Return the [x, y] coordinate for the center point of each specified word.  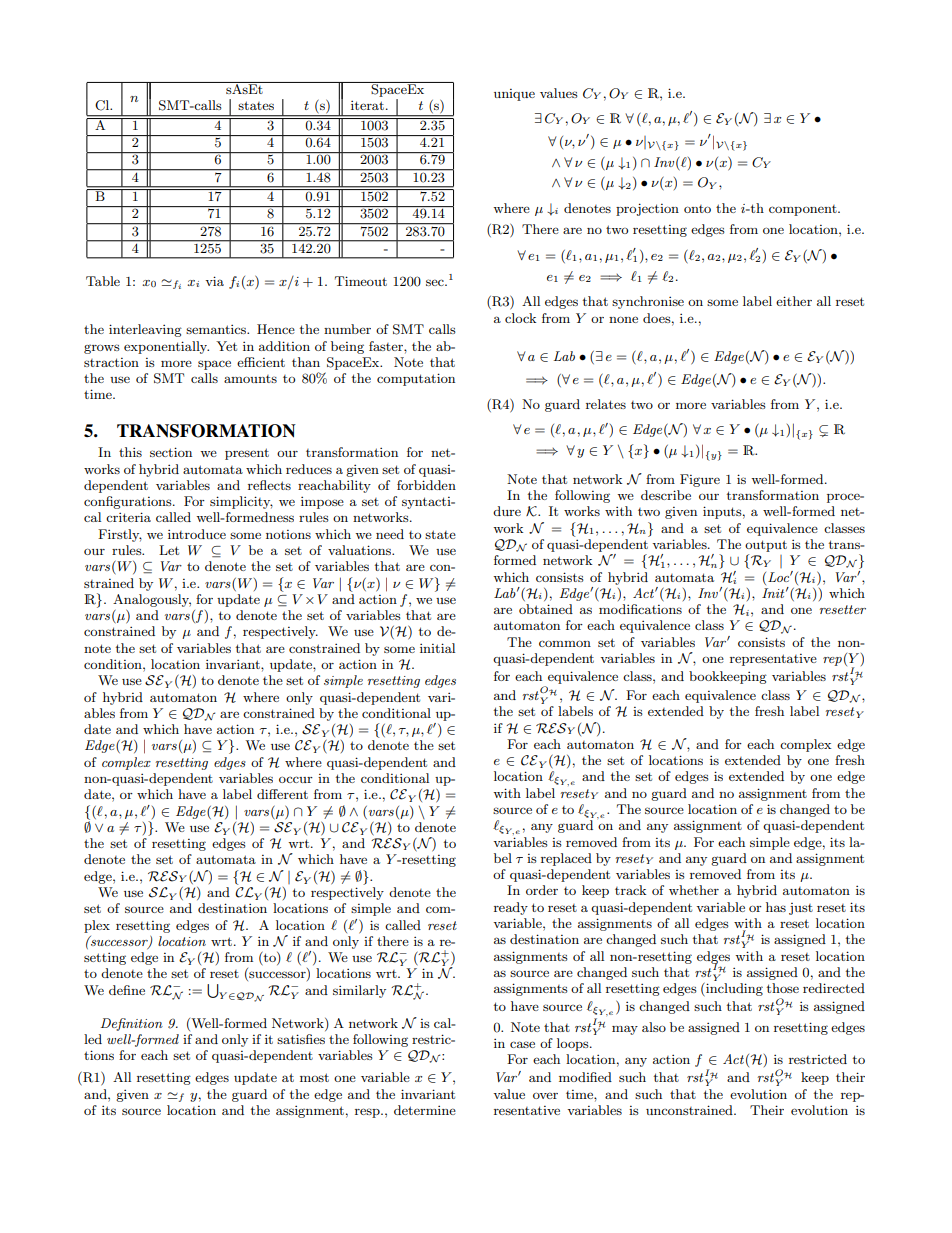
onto [697, 209]
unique [514, 95]
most [314, 1077]
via [214, 281]
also [654, 1027]
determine [425, 1110]
